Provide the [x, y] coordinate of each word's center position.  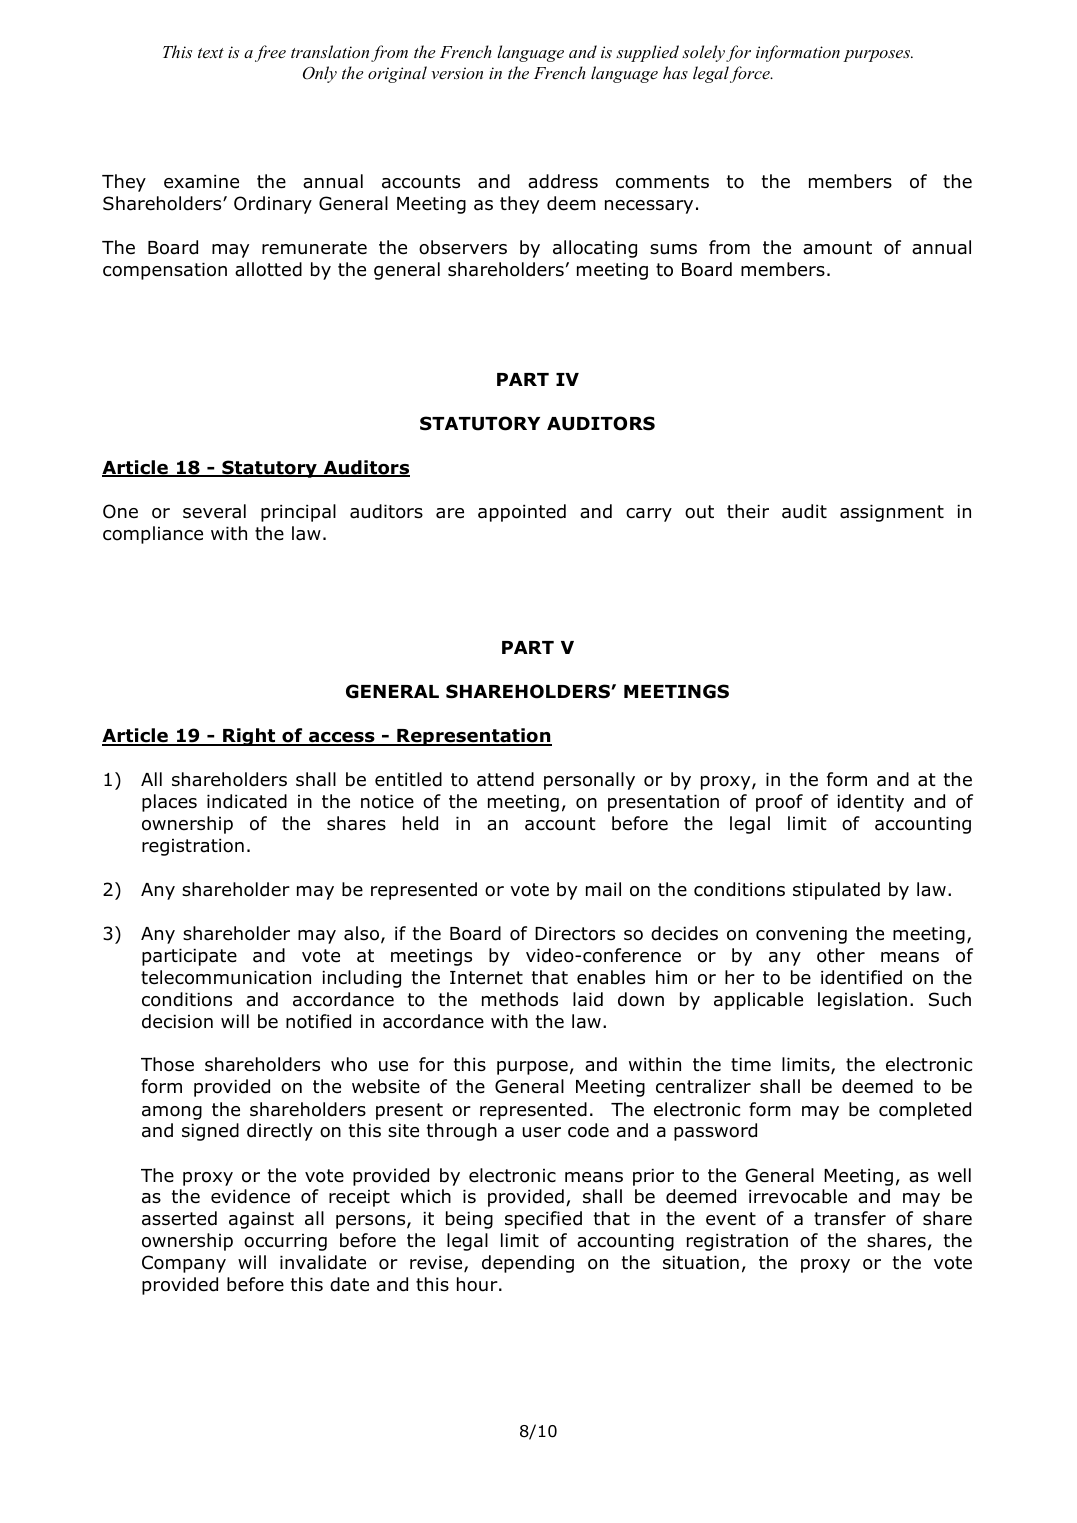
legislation [862, 1001]
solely [703, 53]
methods [520, 999]
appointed [522, 513]
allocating [595, 249]
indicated [247, 801]
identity [870, 803]
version [457, 73]
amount [837, 248]
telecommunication [226, 977]
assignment [892, 513]
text [211, 53]
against [261, 1220]
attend [505, 779]
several [214, 511]
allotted [268, 269]
